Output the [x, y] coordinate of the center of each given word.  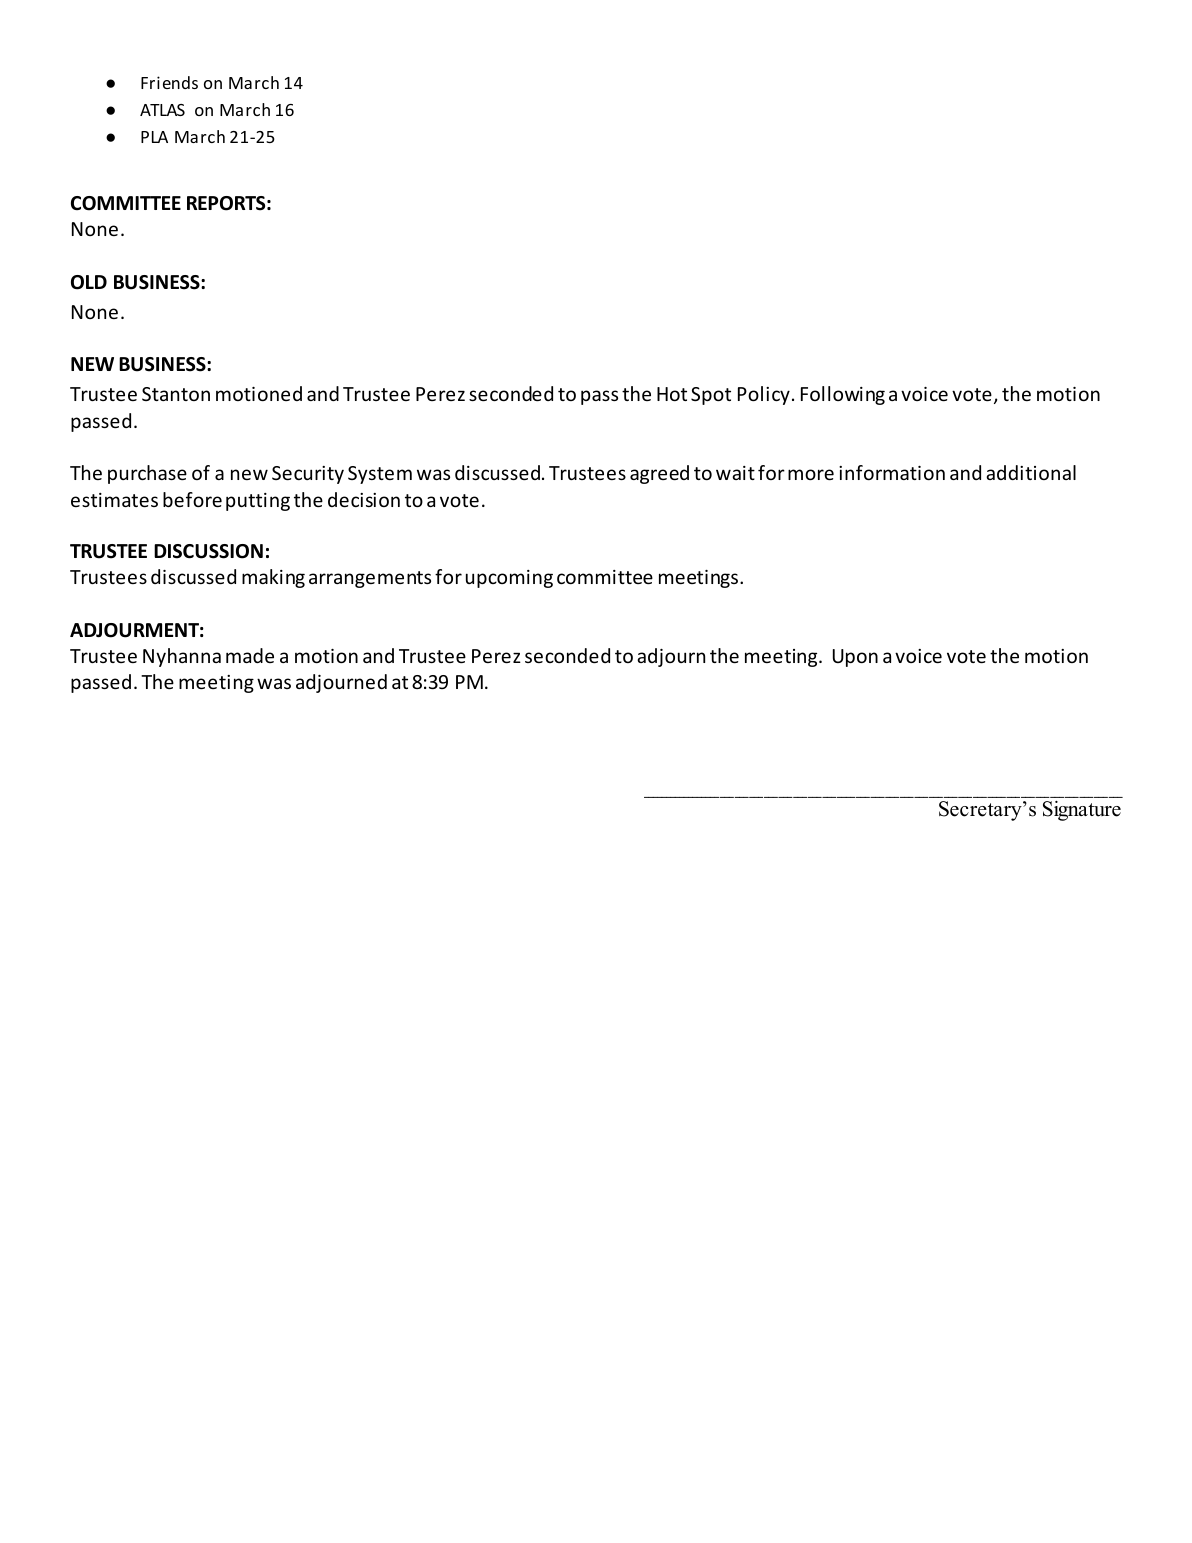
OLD [89, 282]
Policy [764, 395]
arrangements [370, 579]
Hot [672, 394]
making [273, 578]
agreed [659, 474]
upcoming [509, 579]
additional [1031, 472]
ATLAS [162, 110]
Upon [855, 658]
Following [843, 395]
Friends [169, 82]
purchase [147, 474]
